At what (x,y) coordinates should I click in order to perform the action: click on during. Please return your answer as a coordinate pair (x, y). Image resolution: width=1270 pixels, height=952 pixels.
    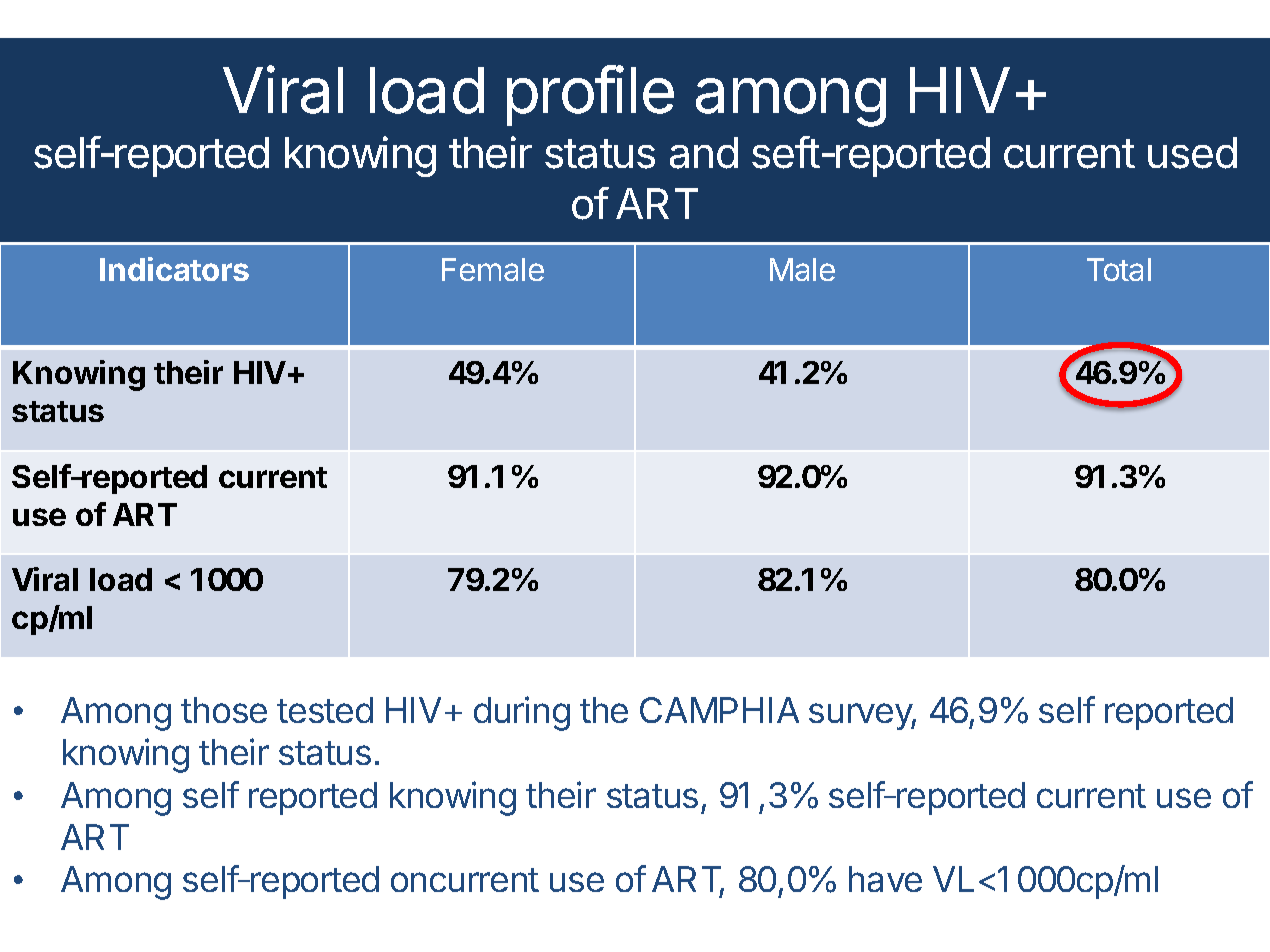
    Looking at the image, I should click on (522, 713).
